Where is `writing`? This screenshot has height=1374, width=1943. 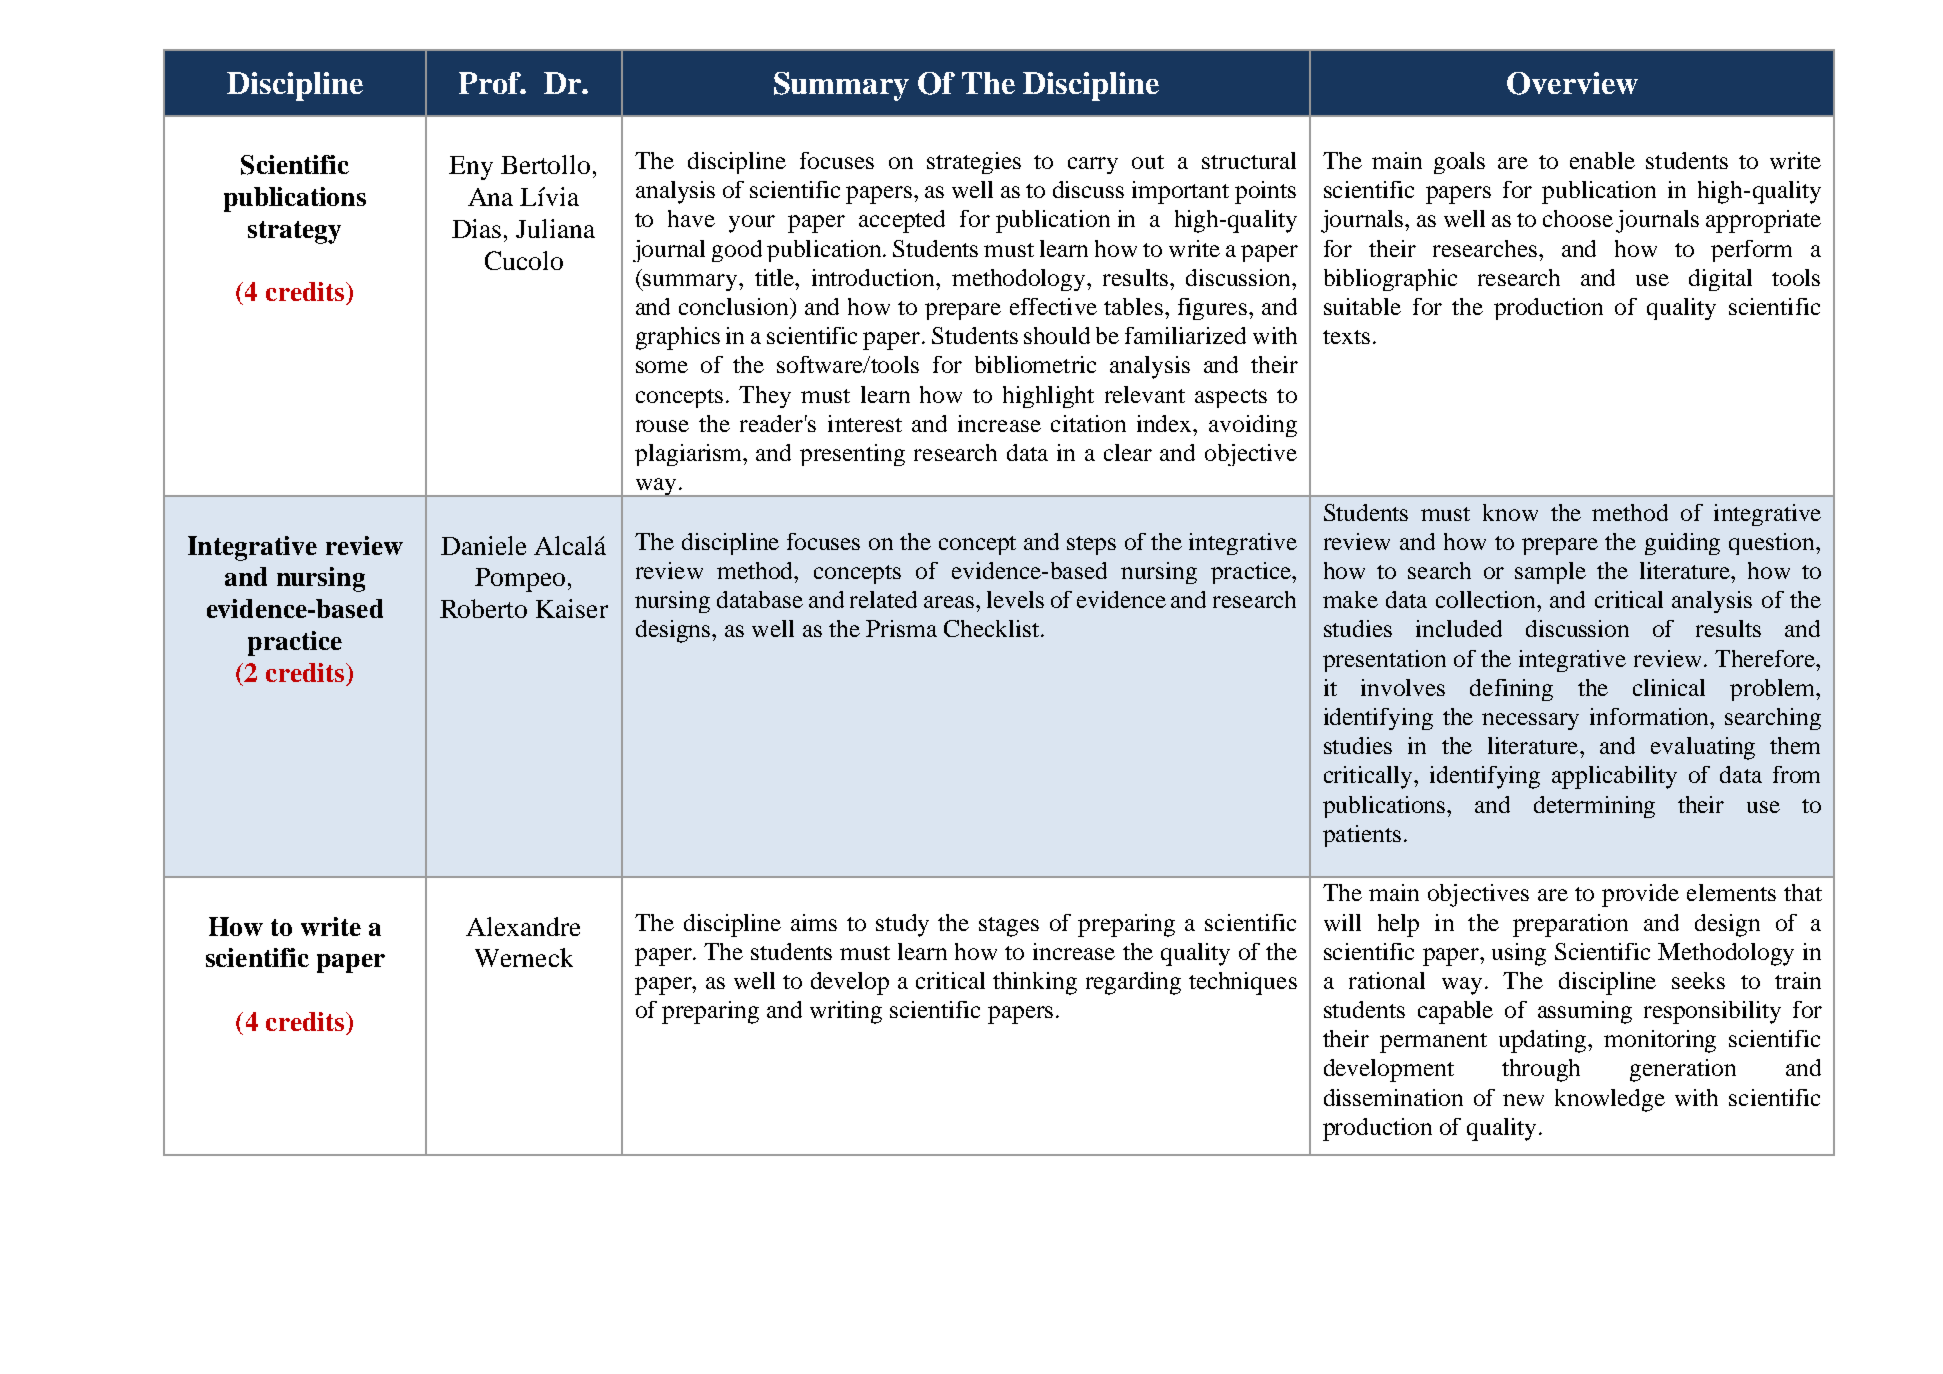 writing is located at coordinates (846, 1012).
